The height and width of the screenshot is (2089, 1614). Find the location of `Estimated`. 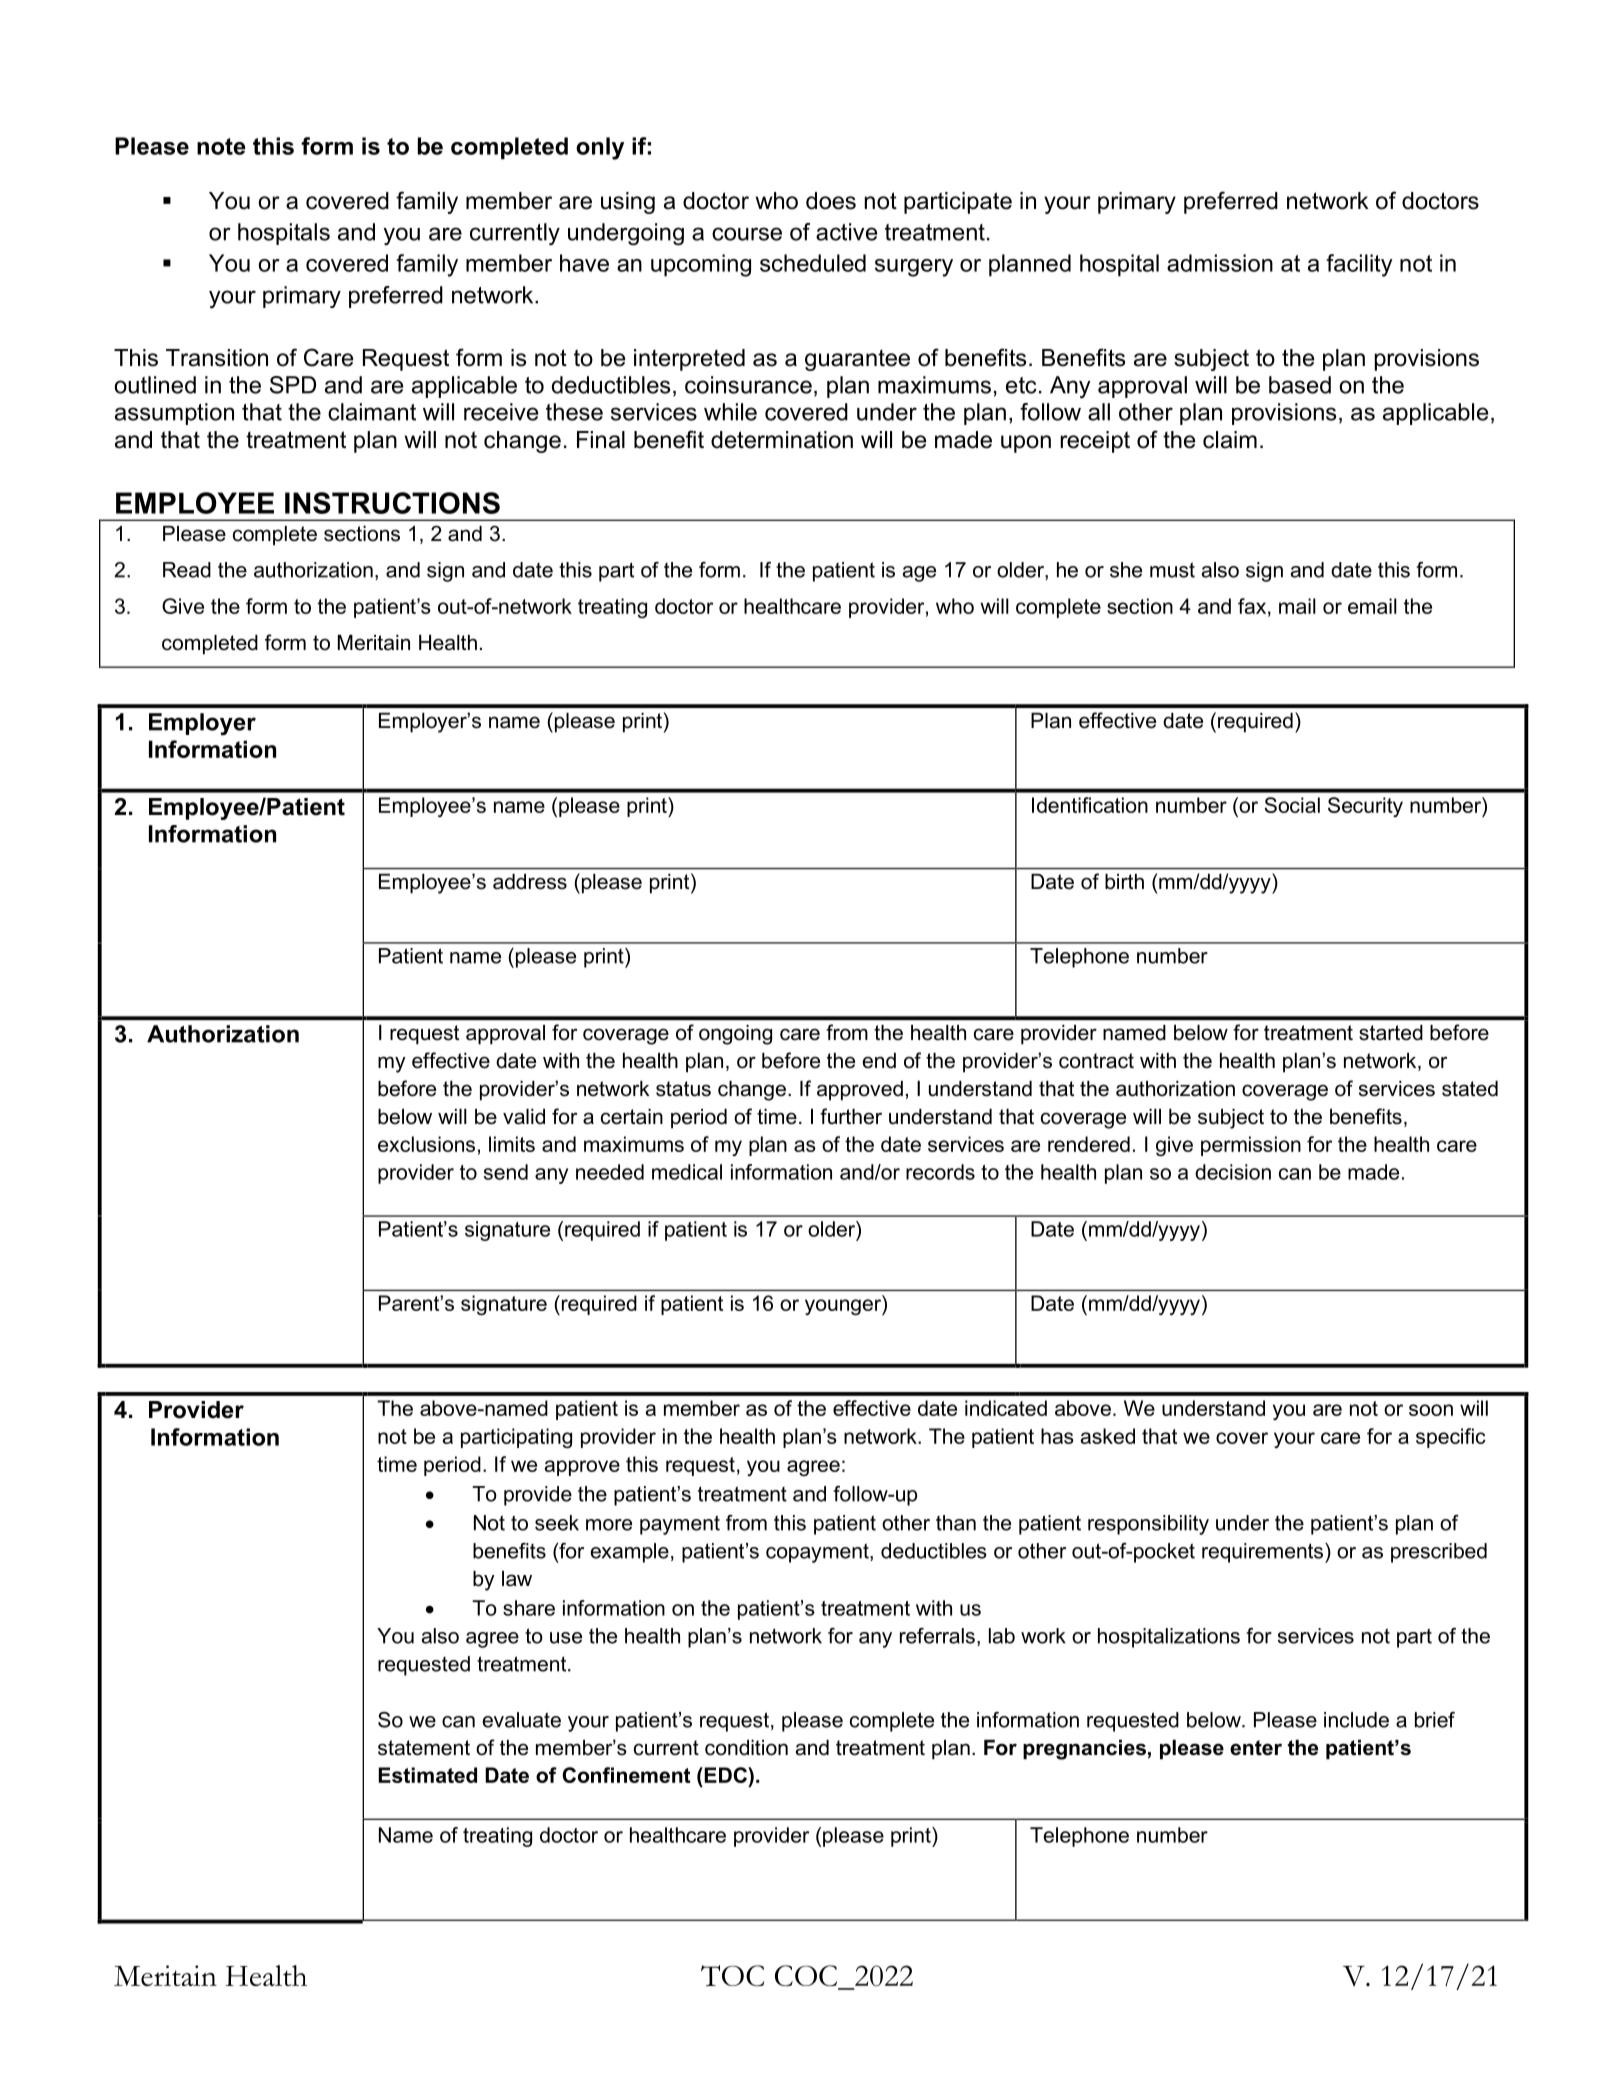

Estimated is located at coordinates (427, 1775).
